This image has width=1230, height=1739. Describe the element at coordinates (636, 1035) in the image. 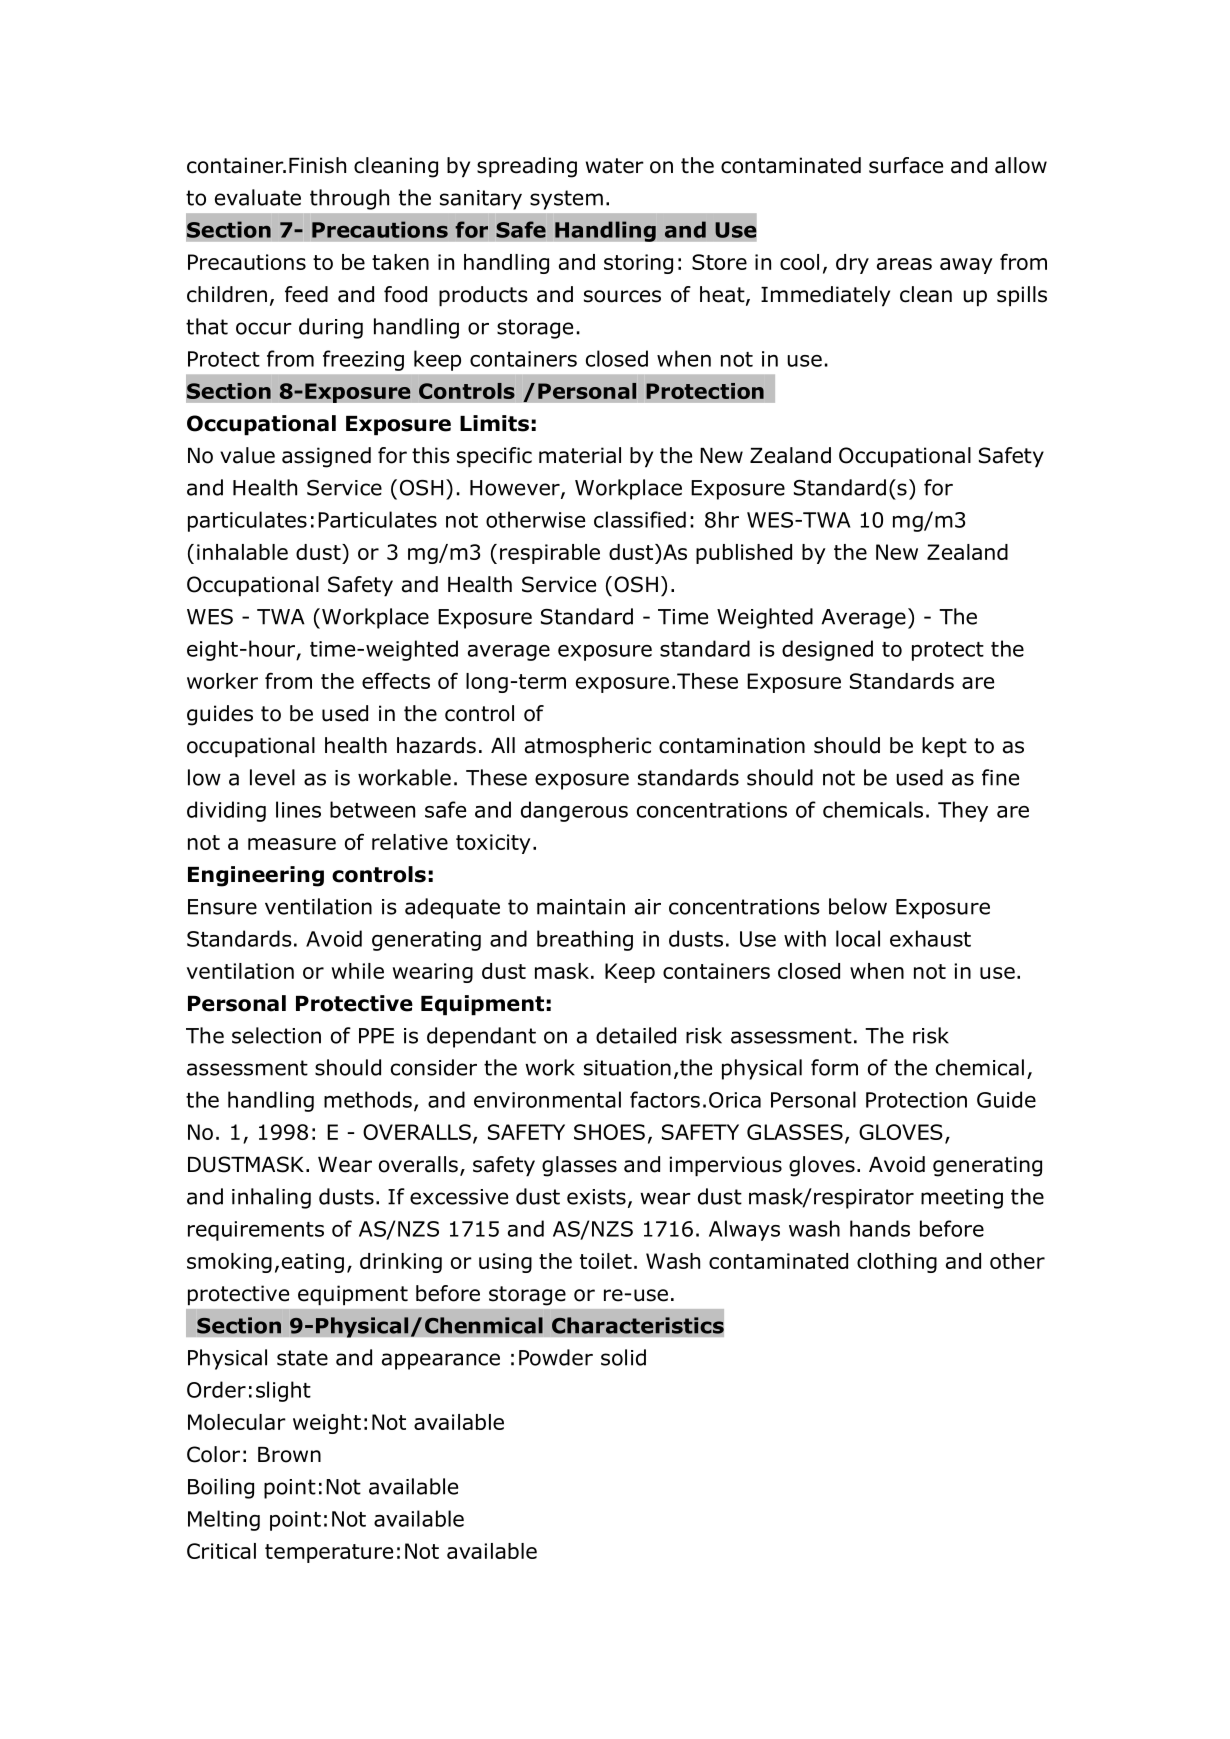

I see `detailed` at that location.
